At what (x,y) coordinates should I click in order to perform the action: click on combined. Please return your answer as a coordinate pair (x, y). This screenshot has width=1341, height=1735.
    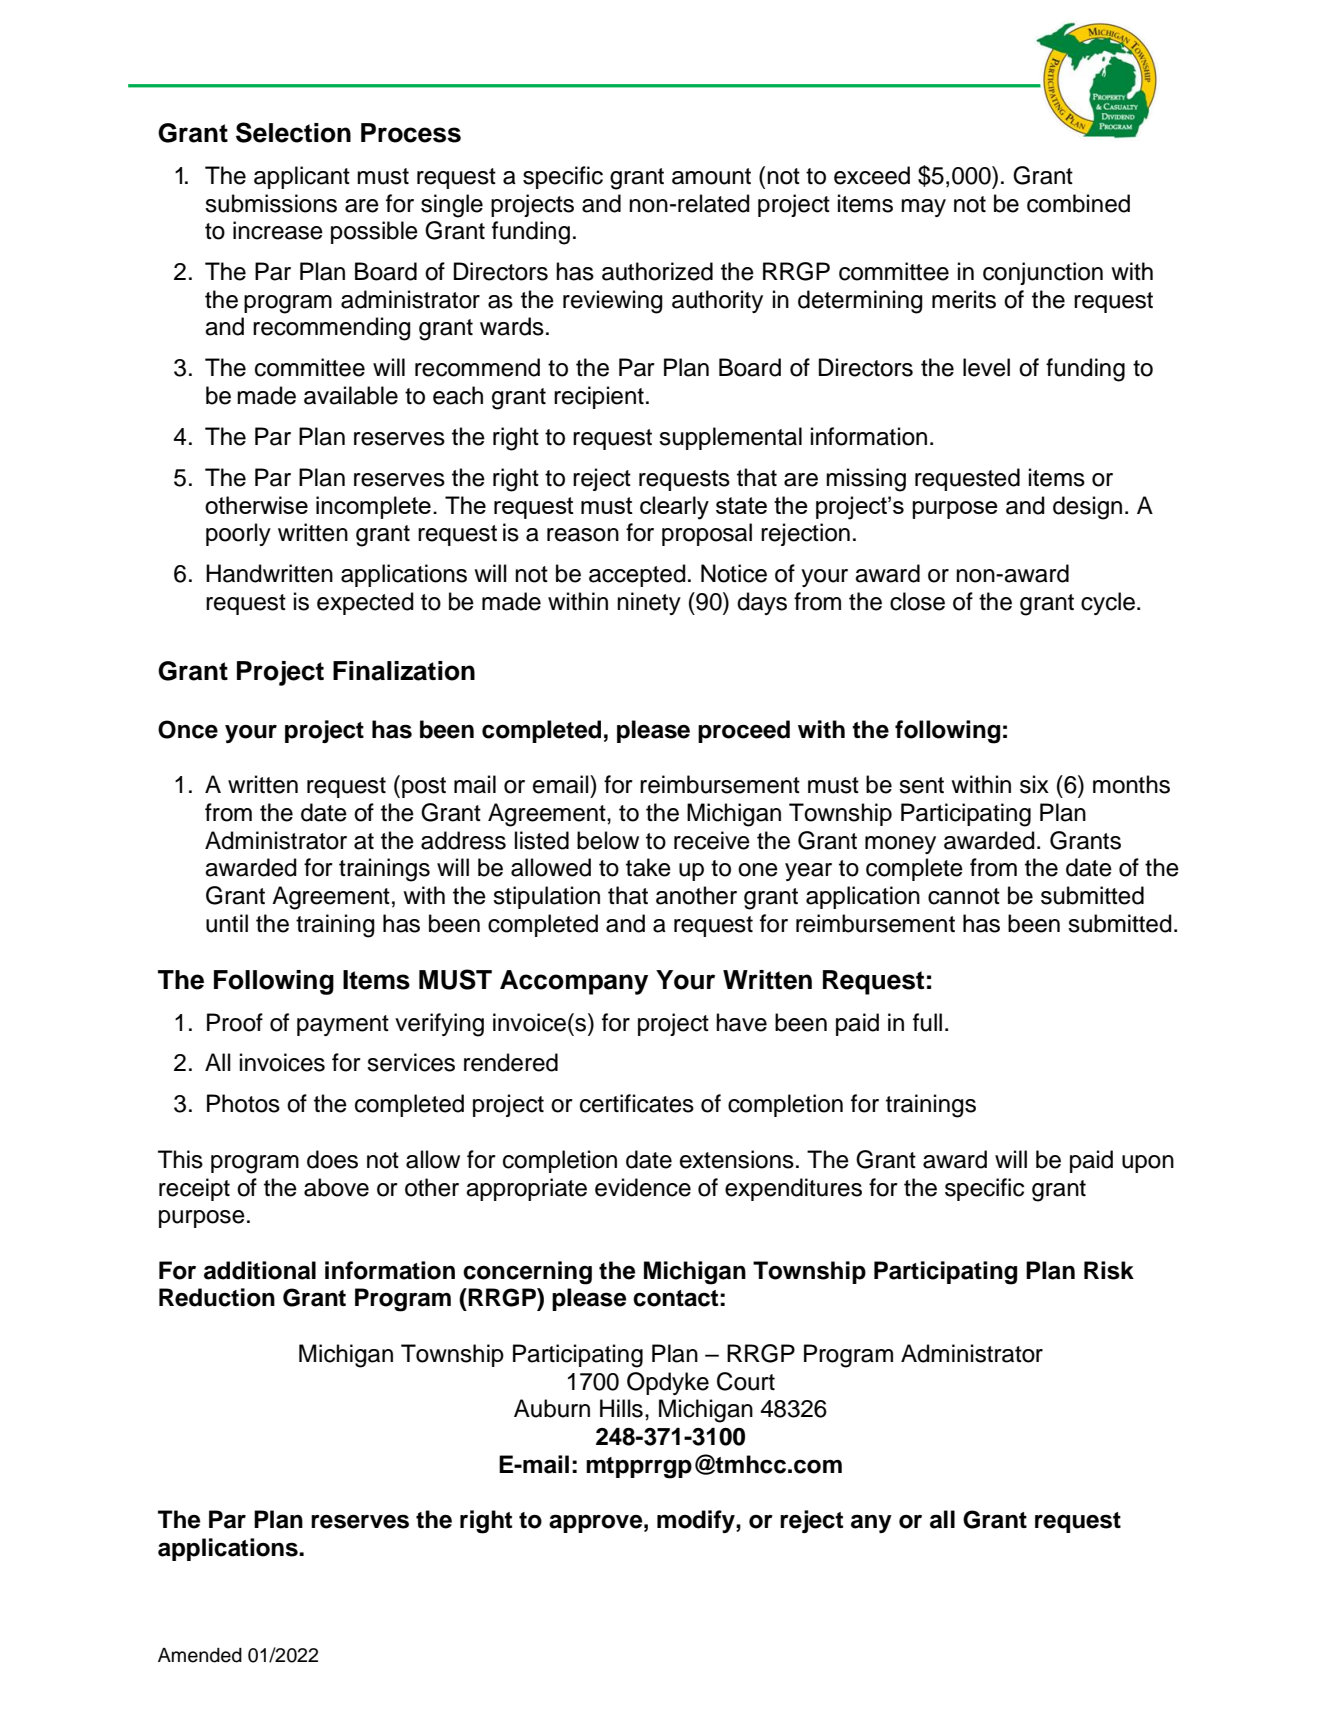
    Looking at the image, I should click on (1078, 203).
